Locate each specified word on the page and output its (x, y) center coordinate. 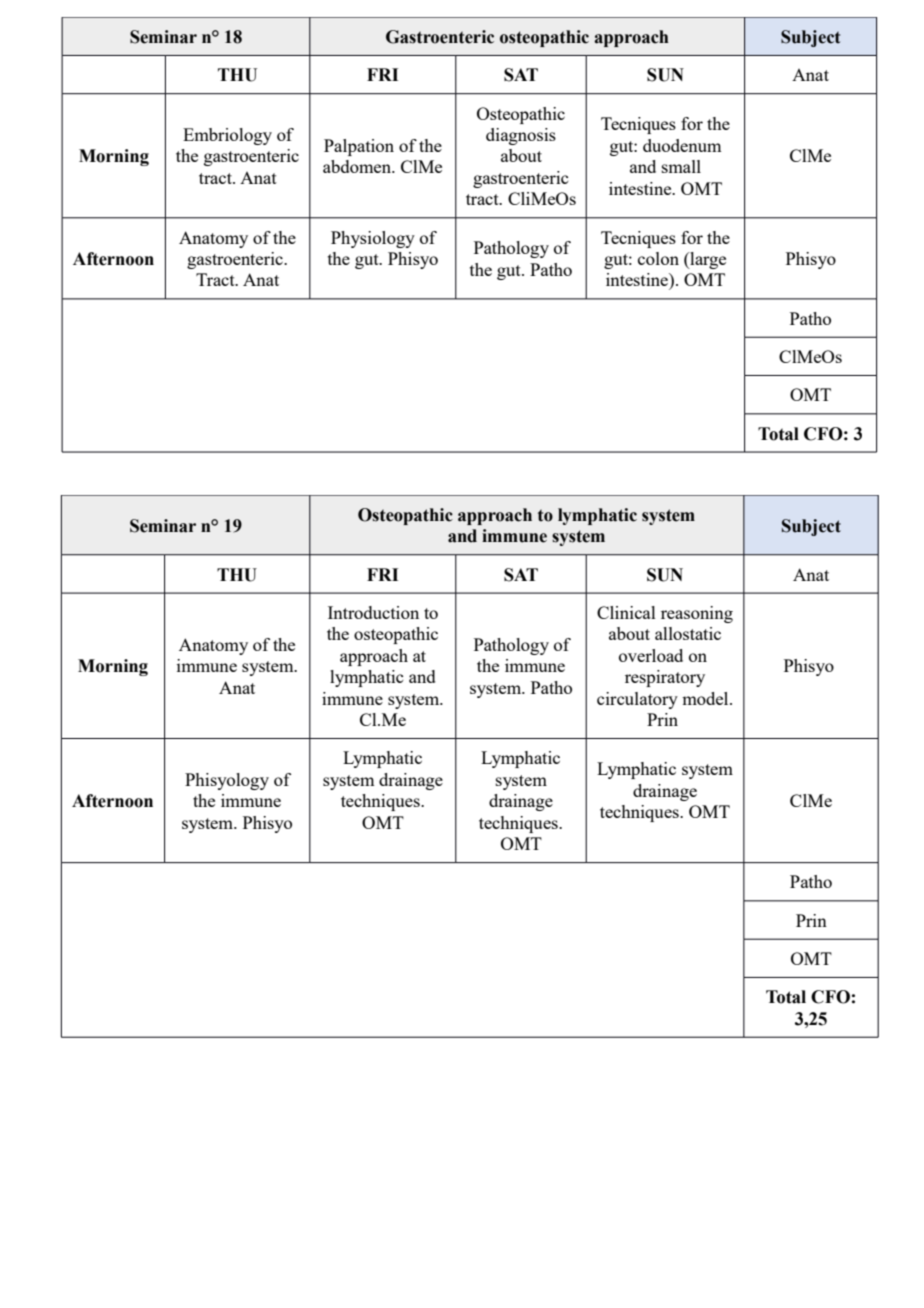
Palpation (359, 147)
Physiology (373, 239)
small (681, 166)
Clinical (626, 612)
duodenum (682, 145)
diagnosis (521, 136)
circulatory (637, 700)
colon (658, 258)
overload (651, 655)
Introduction (373, 612)
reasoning (697, 614)
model (706, 698)
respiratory (665, 678)
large (707, 260)
